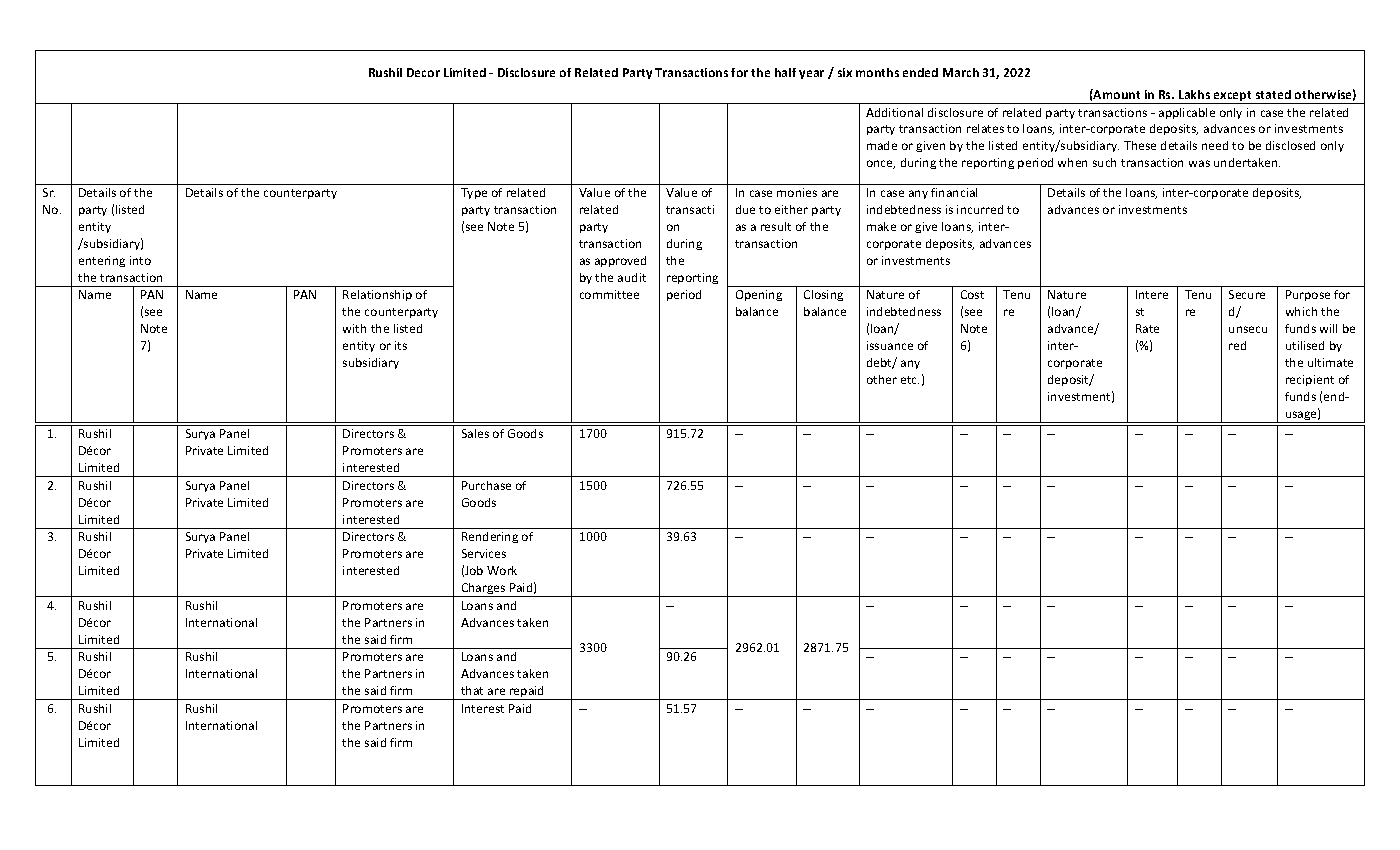 Image resolution: width=1400 pixels, height=850 pixels. Describe the element at coordinates (910, 380) in the page. I see `etc` at that location.
